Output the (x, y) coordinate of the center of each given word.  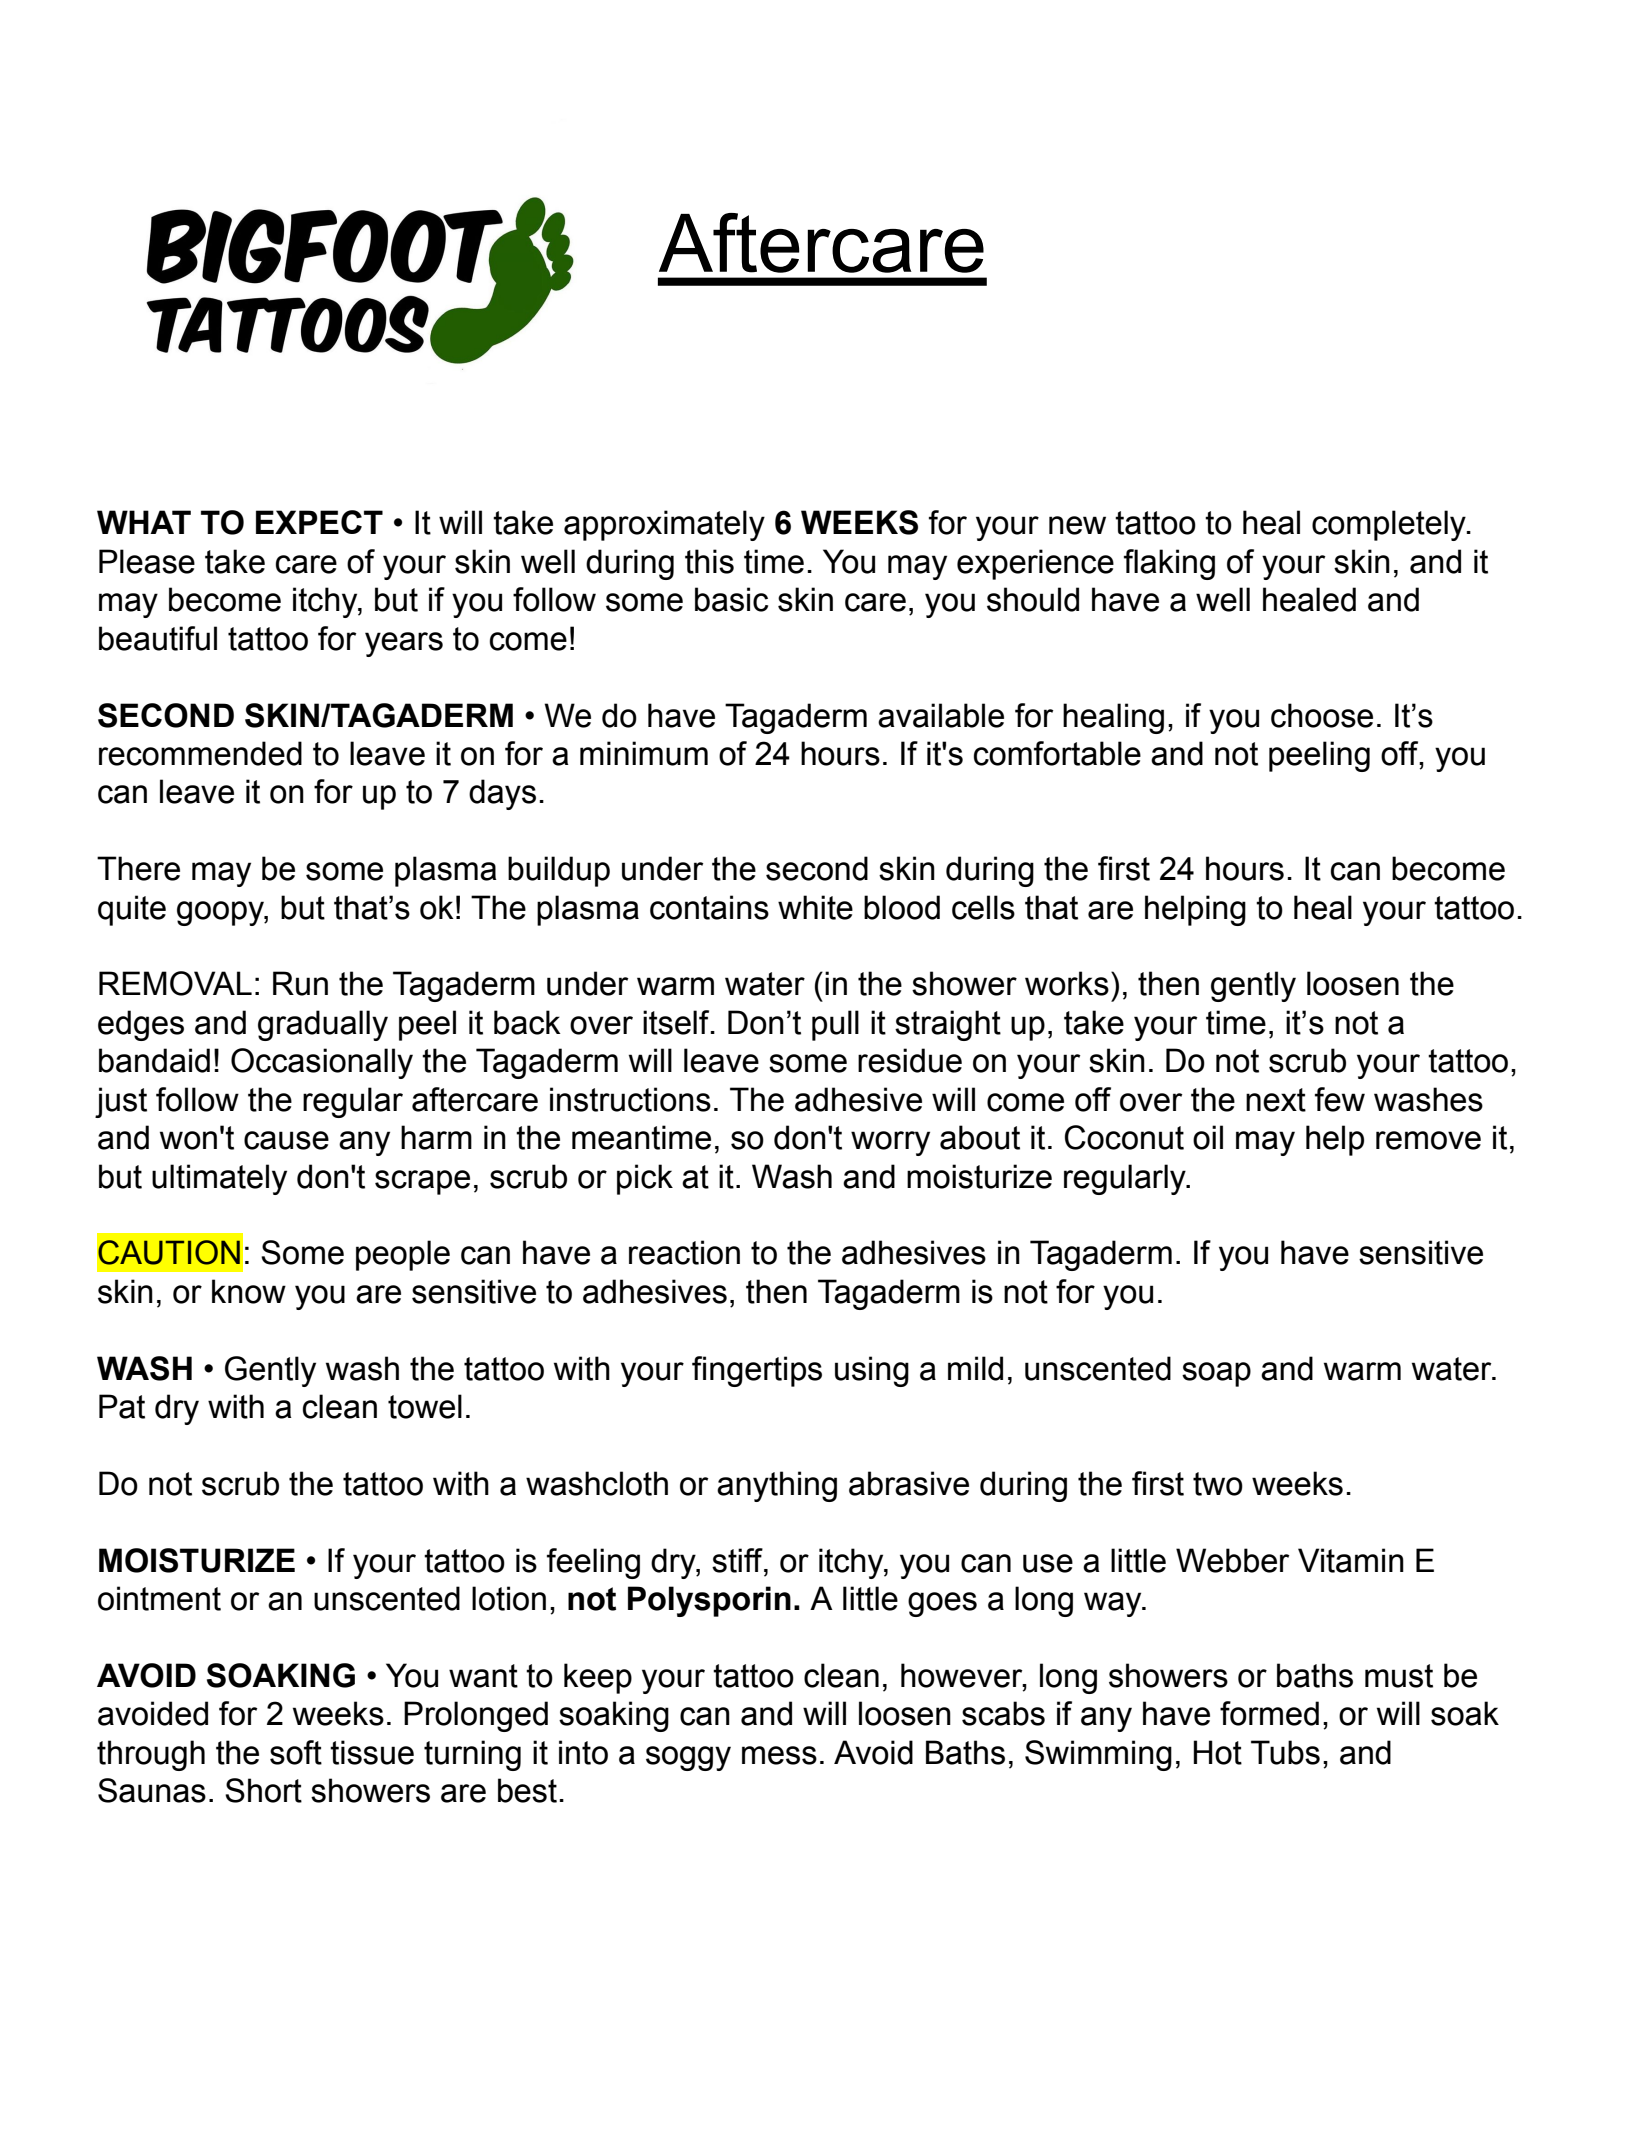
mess (779, 1755)
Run (300, 983)
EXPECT (319, 522)
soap (1216, 1374)
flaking (1169, 564)
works (1067, 983)
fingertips (757, 1371)
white (815, 907)
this (709, 561)
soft (296, 1752)
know (249, 1291)
